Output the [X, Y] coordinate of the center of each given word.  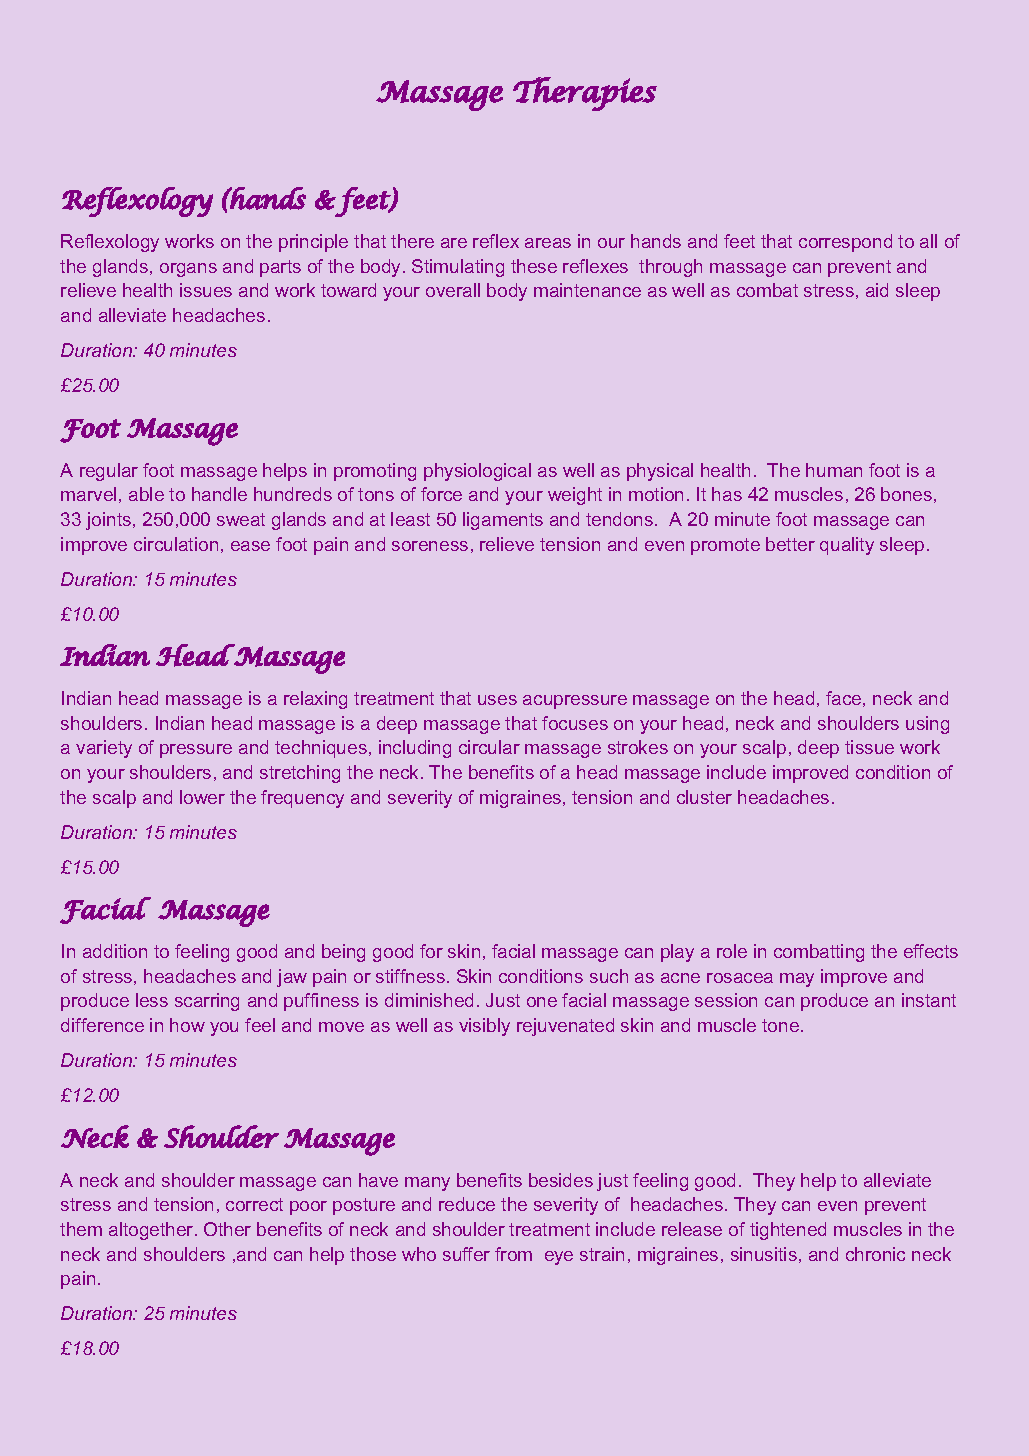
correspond [845, 243]
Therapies [585, 94]
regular [109, 472]
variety [104, 749]
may [797, 980]
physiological [477, 472]
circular [489, 747]
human [834, 470]
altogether [152, 1231]
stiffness [412, 976]
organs [188, 270]
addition [115, 951]
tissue [869, 747]
